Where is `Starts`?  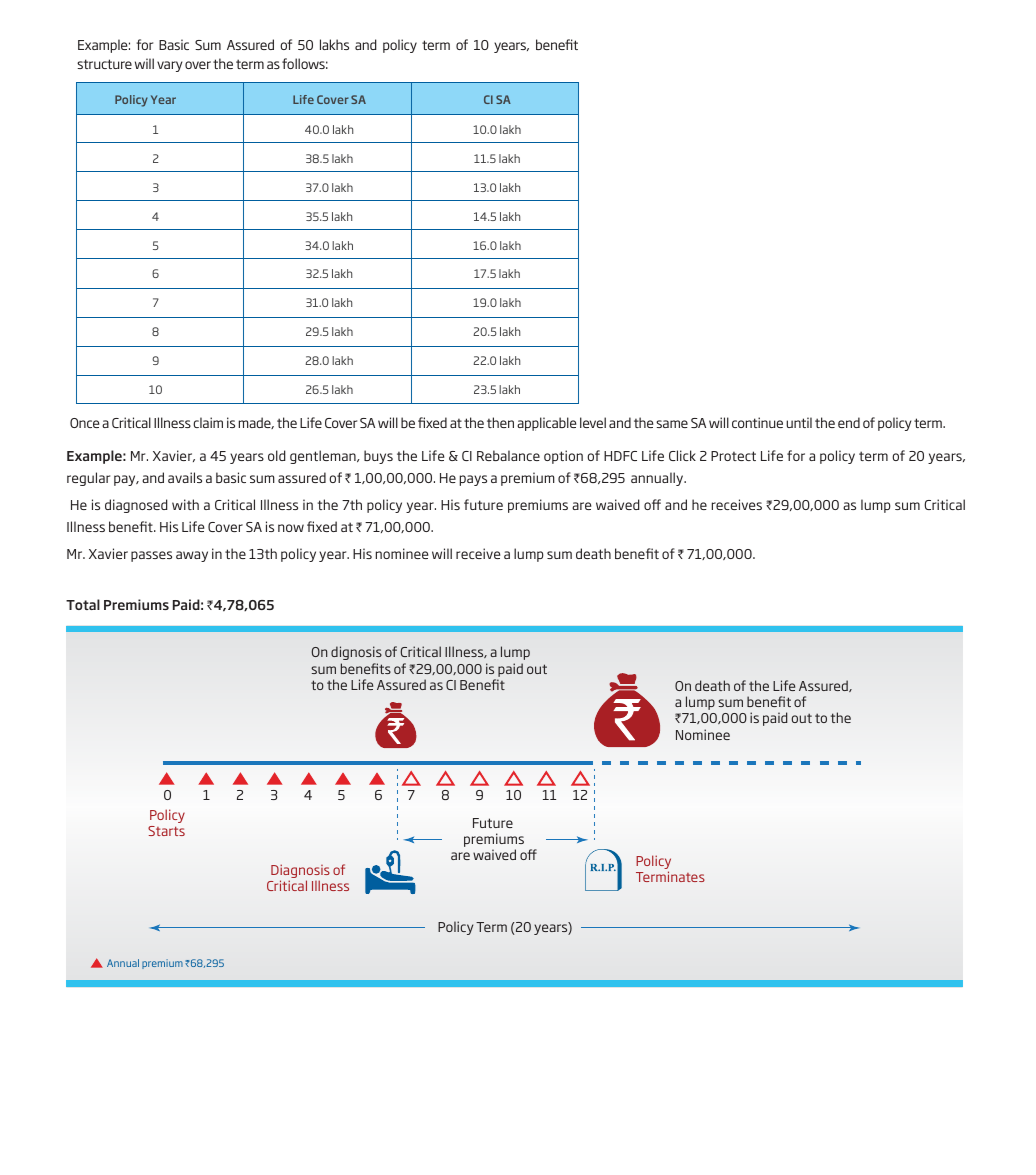
Starts is located at coordinates (166, 831).
